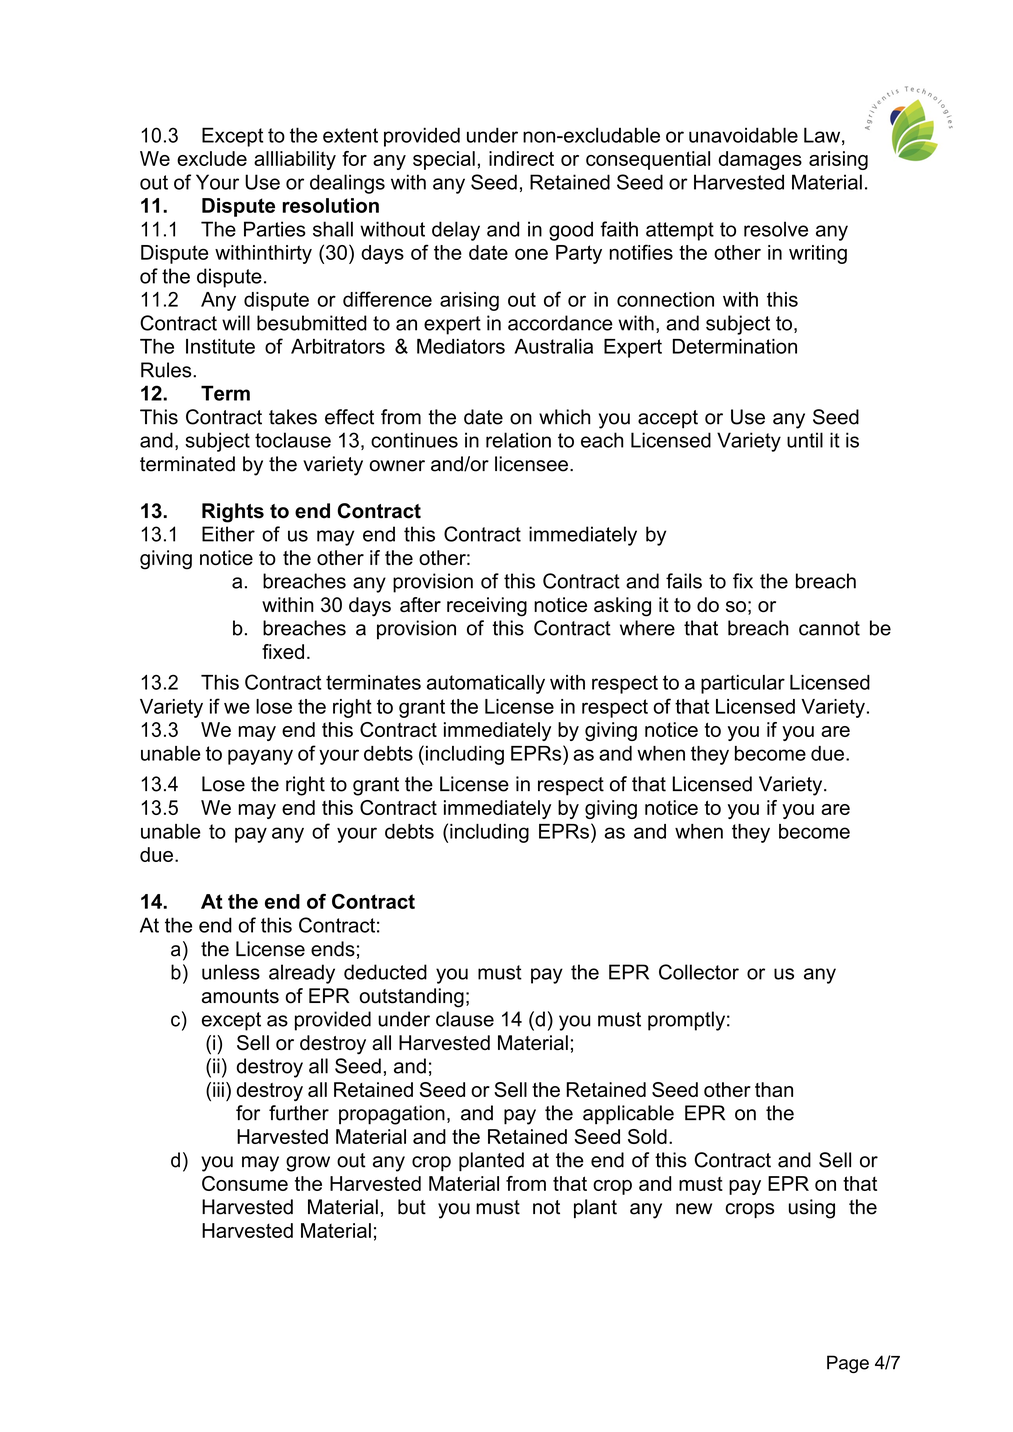  I want to click on Consume, so click(245, 1183).
